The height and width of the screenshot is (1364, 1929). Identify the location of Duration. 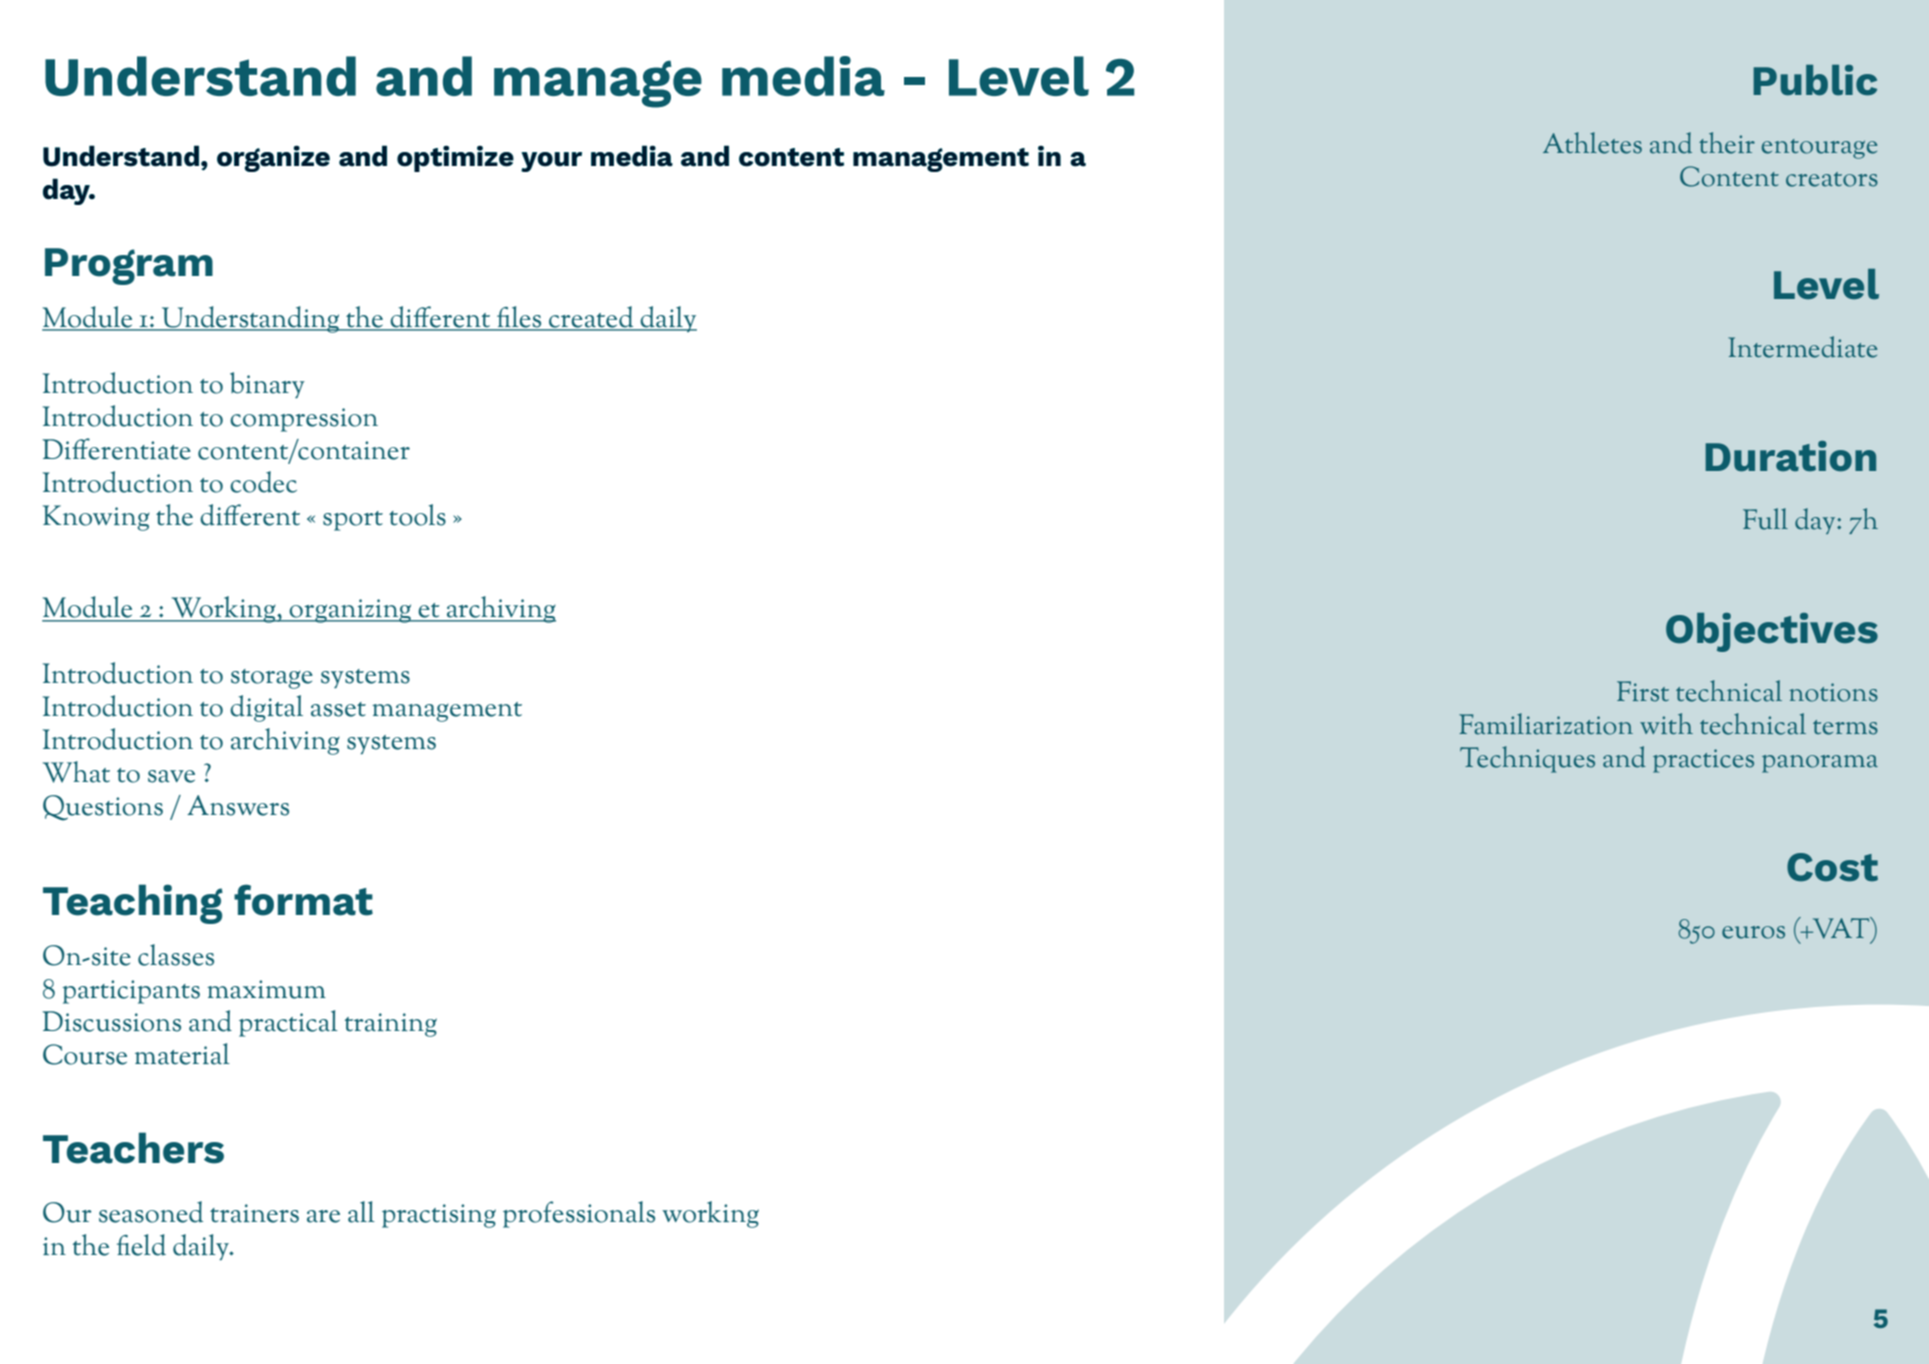
(1790, 456).
